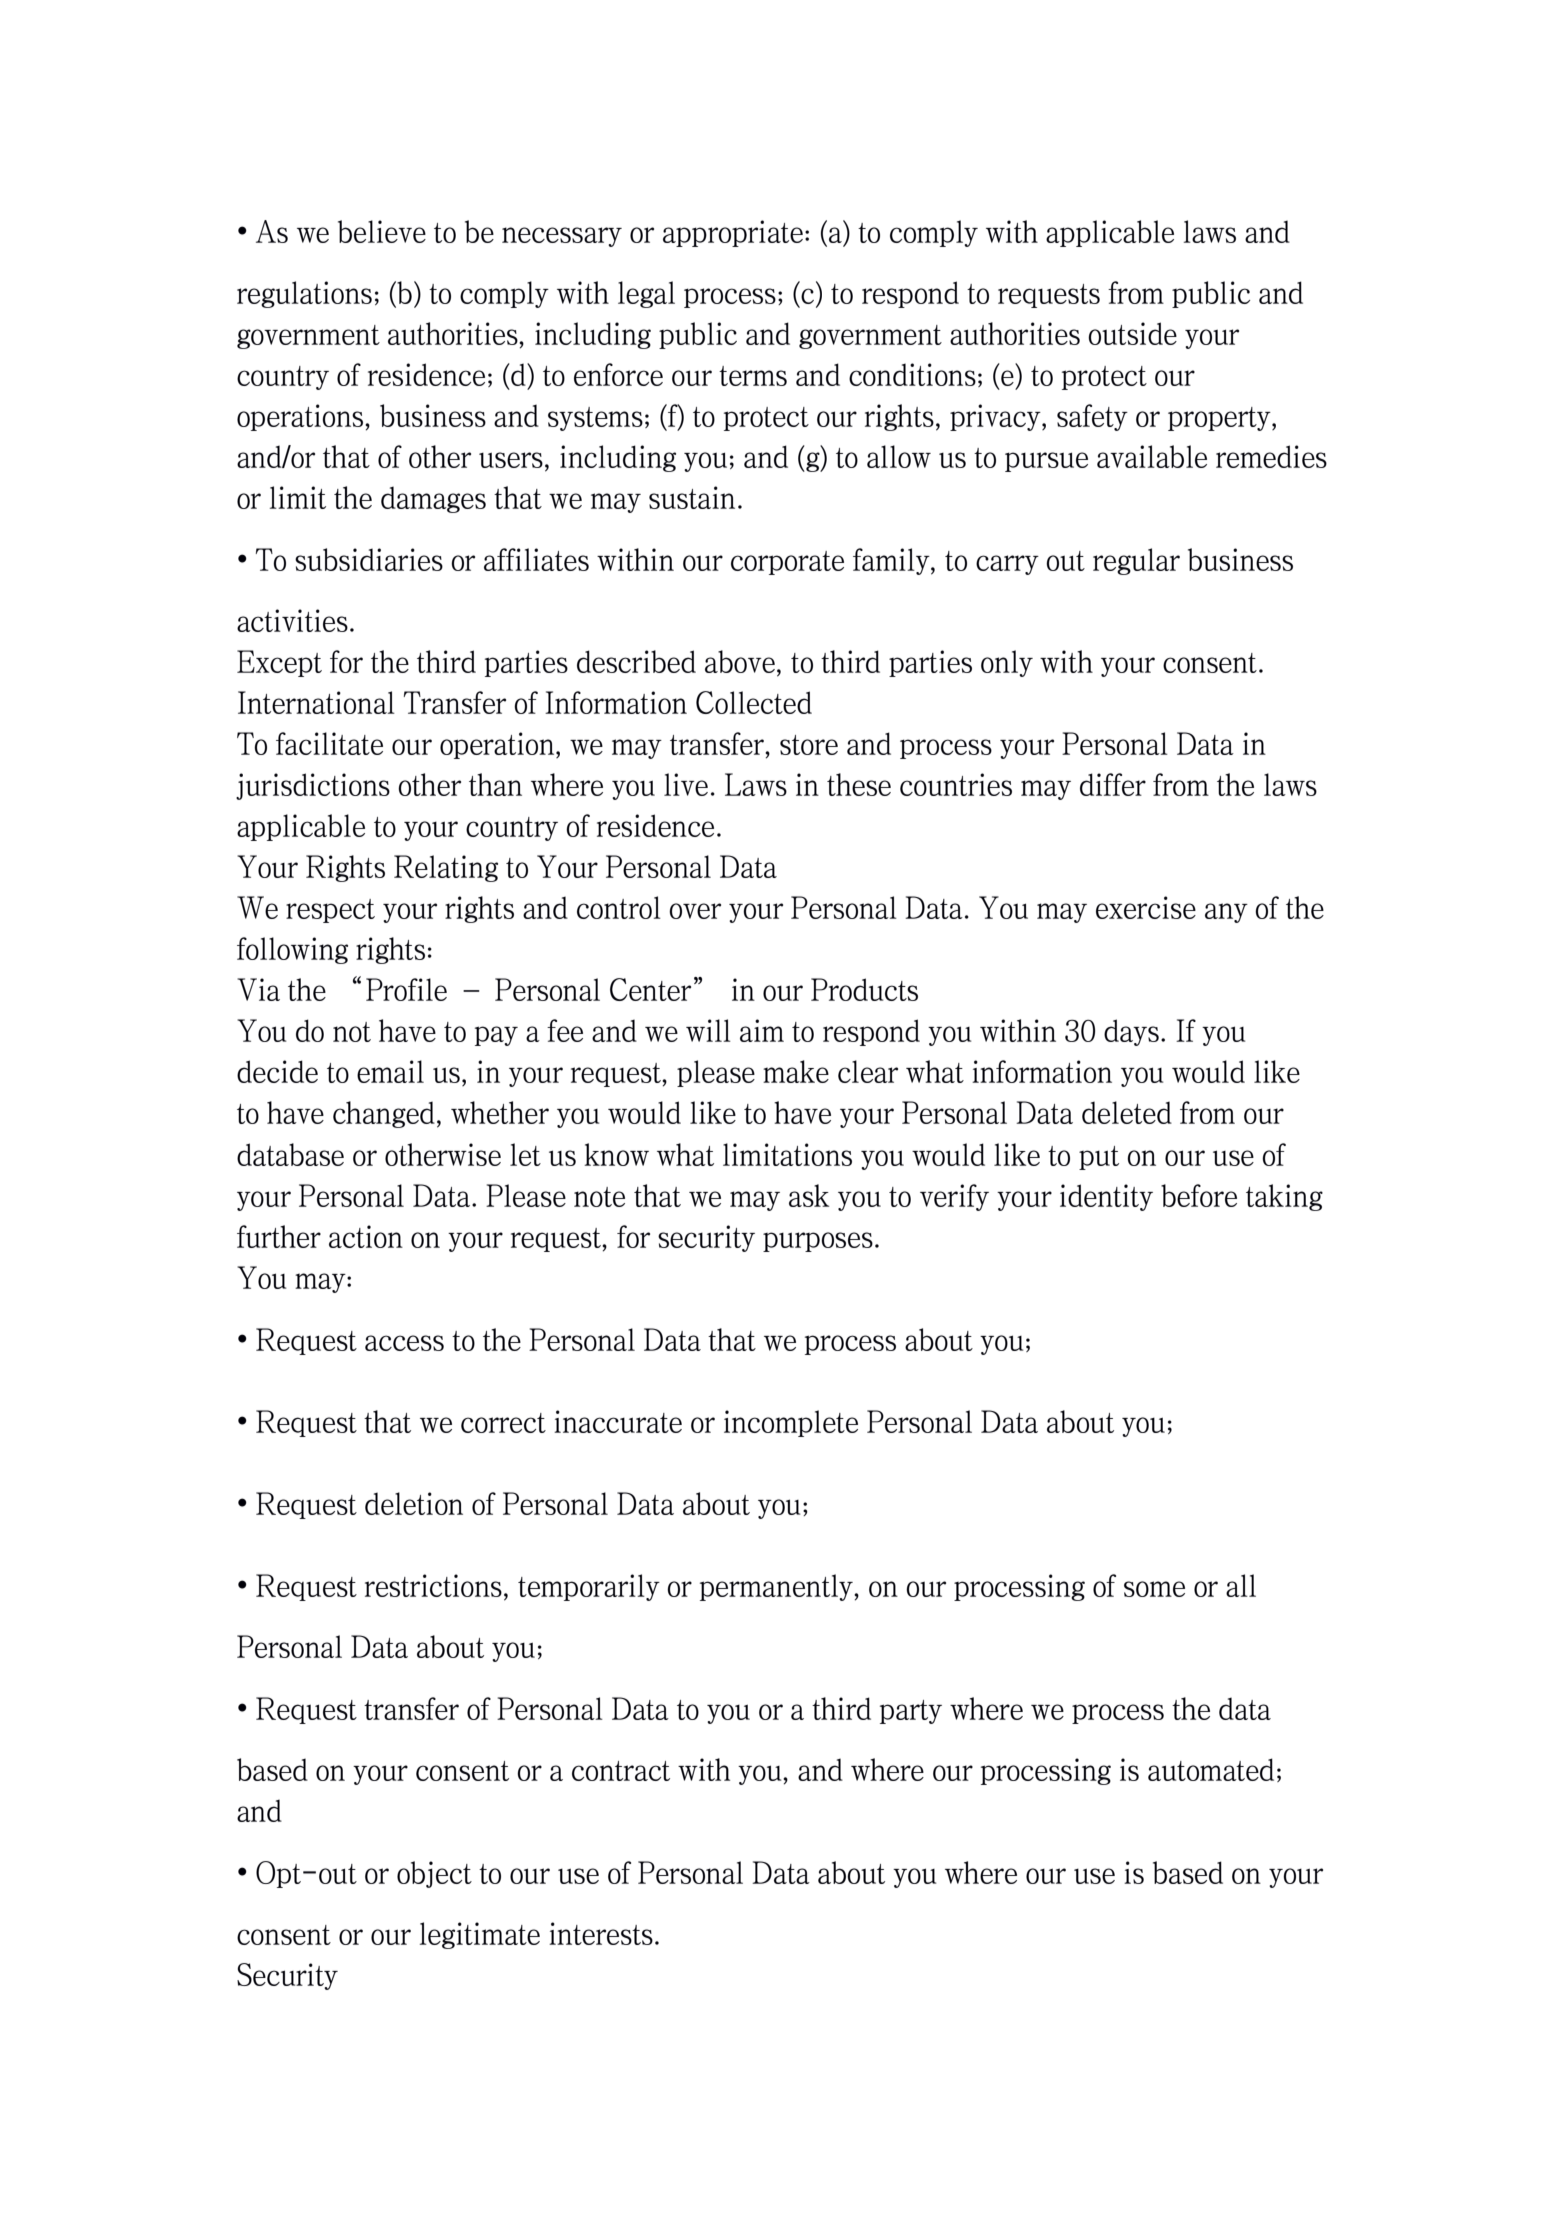  Describe the element at coordinates (382, 231) in the screenshot. I see `believe` at that location.
